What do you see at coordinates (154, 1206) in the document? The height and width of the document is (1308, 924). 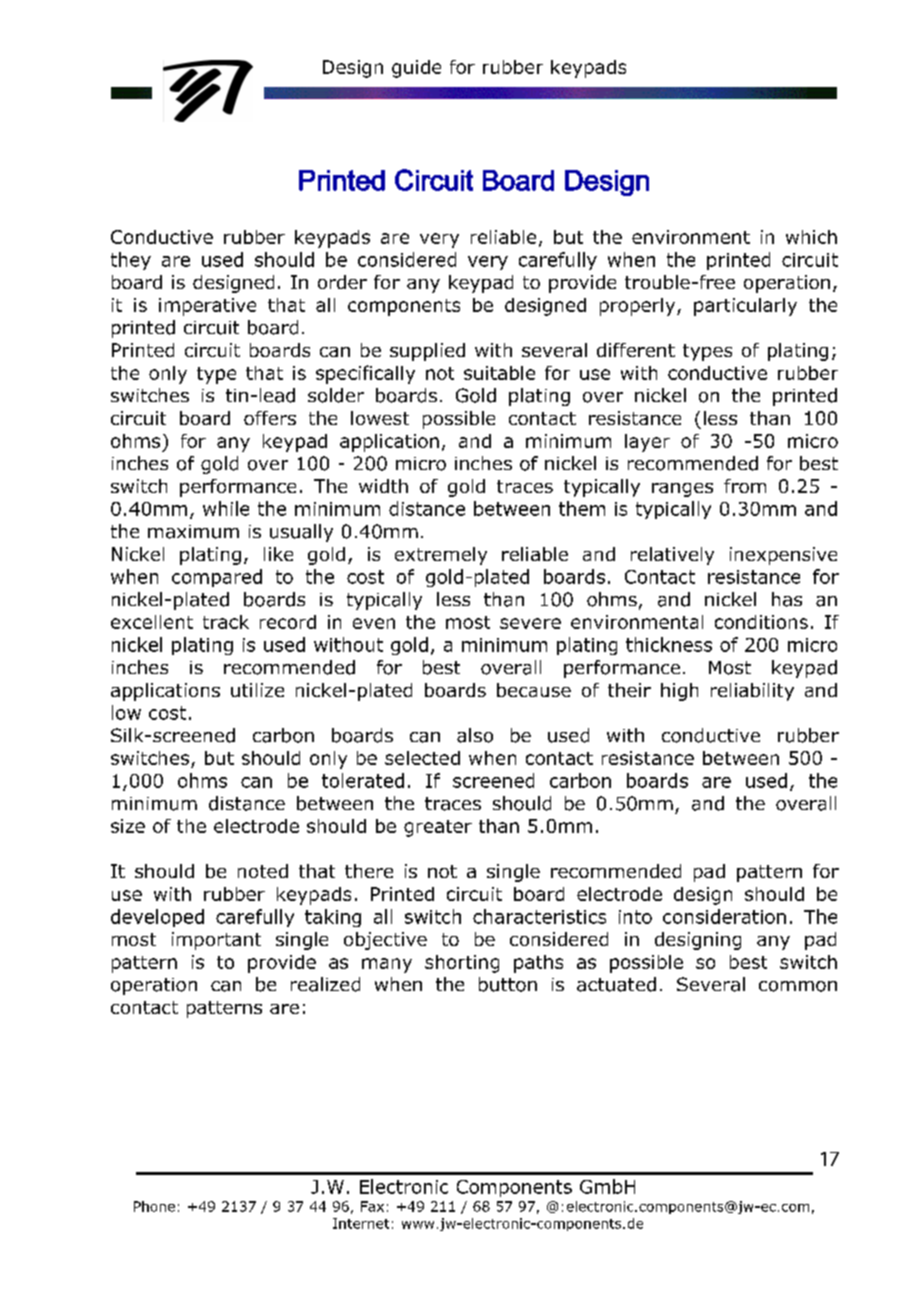 I see `Phone` at bounding box center [154, 1206].
